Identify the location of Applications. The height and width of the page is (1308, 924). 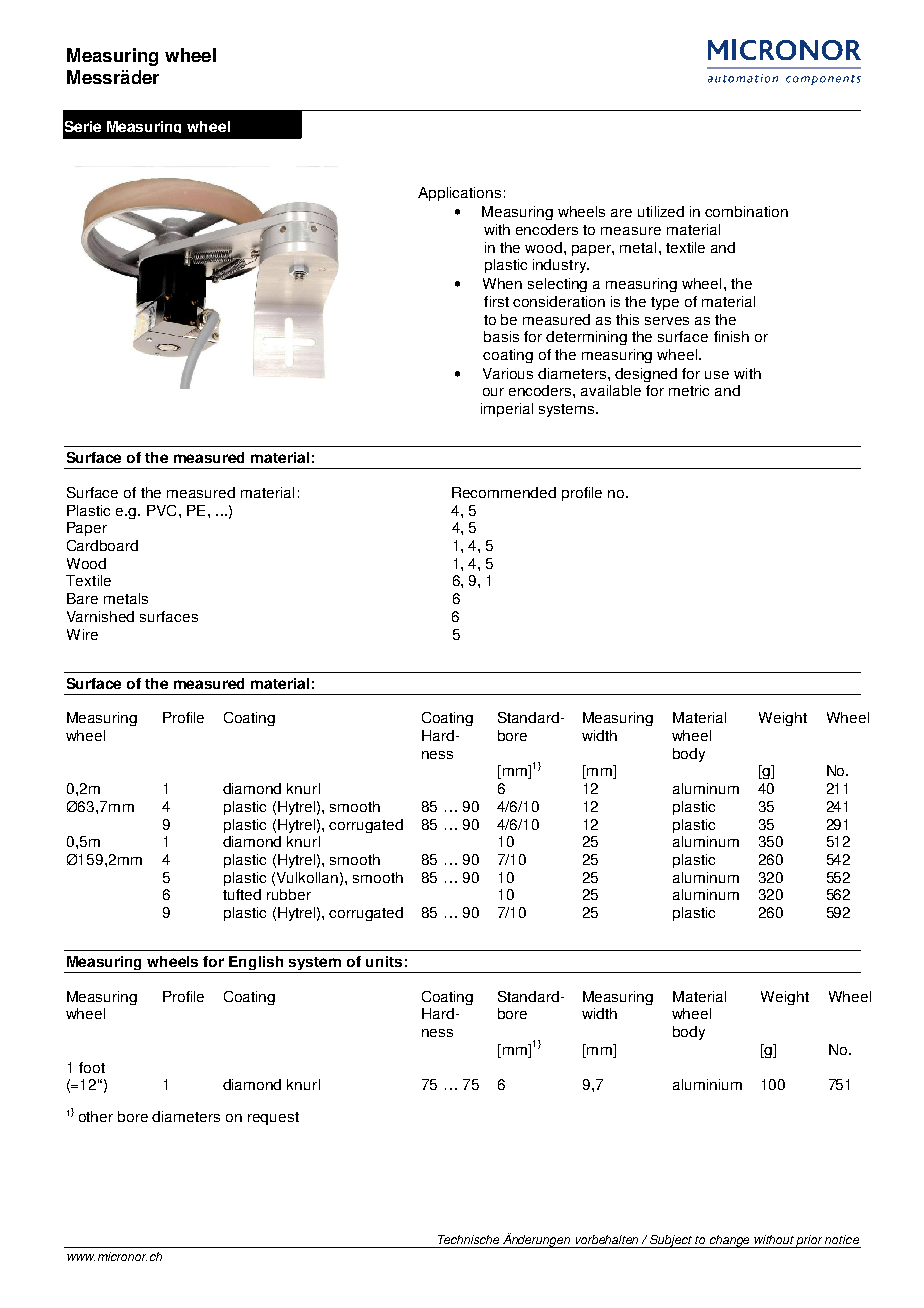
(459, 194).
